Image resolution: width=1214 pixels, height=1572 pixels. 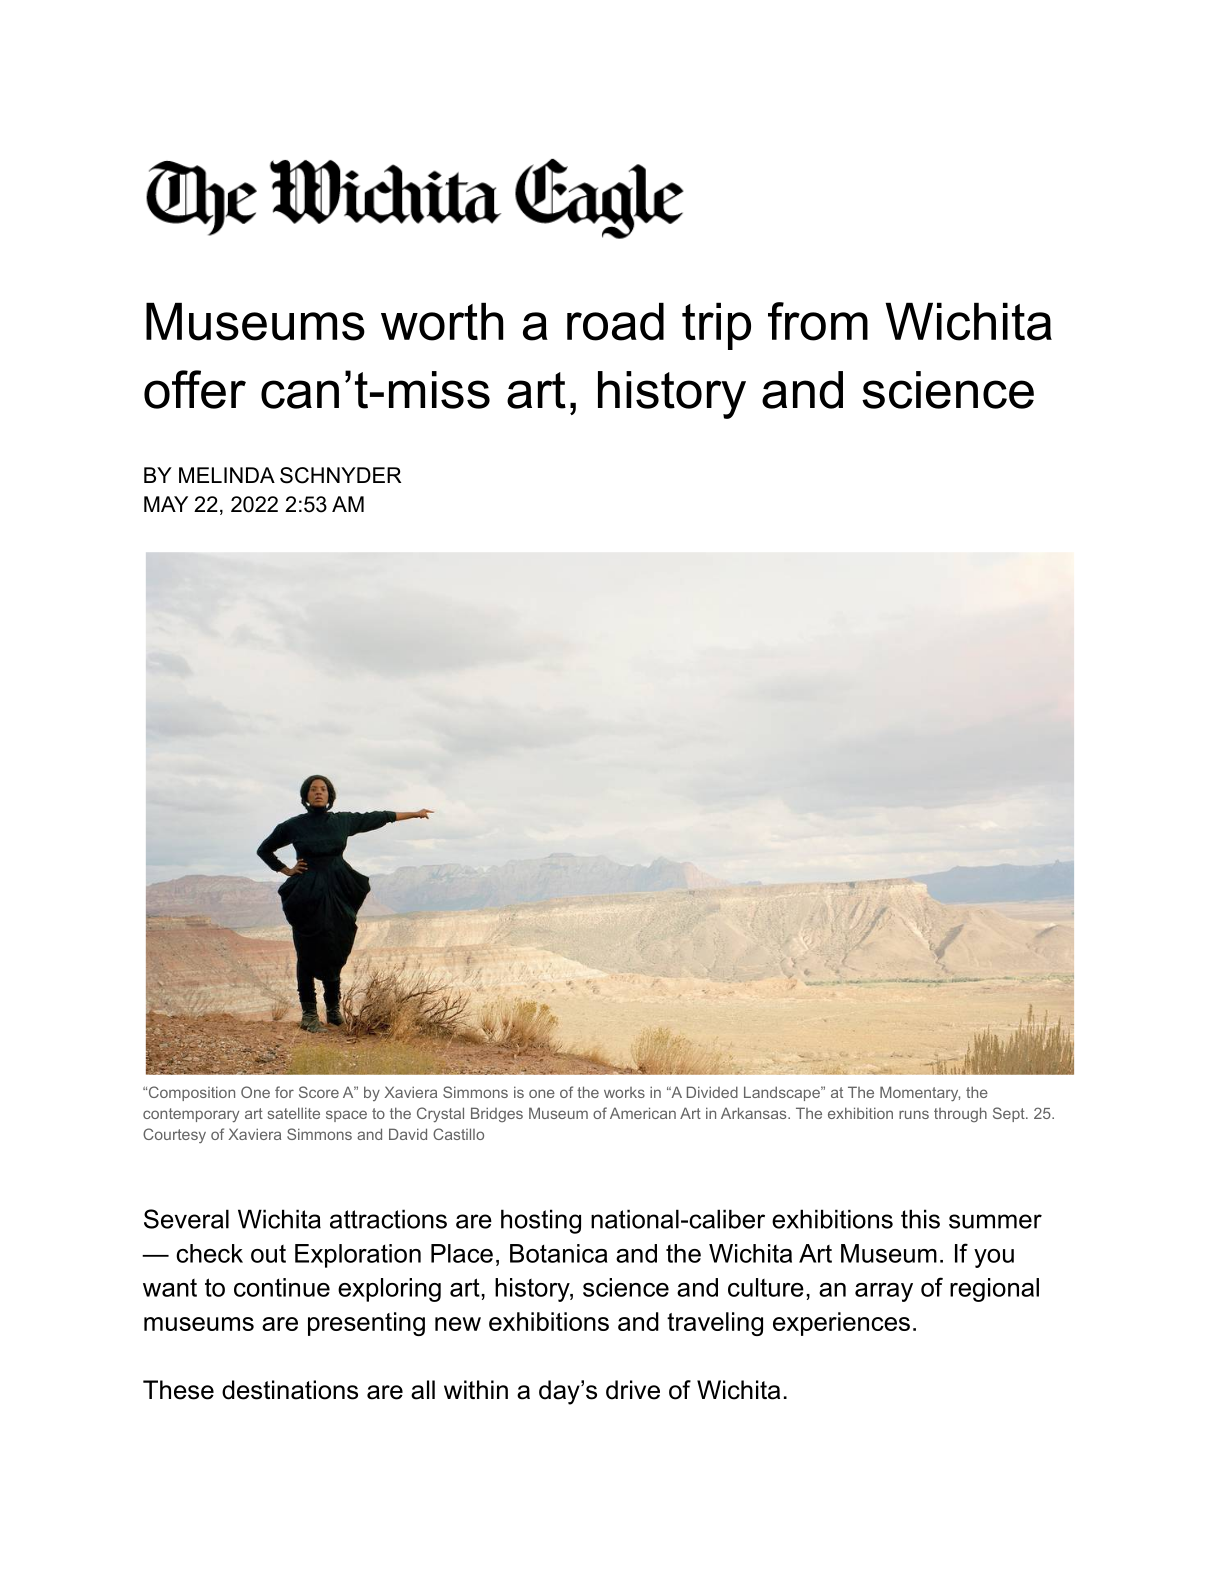 What do you see at coordinates (166, 504) in the document?
I see `MAY` at bounding box center [166, 504].
